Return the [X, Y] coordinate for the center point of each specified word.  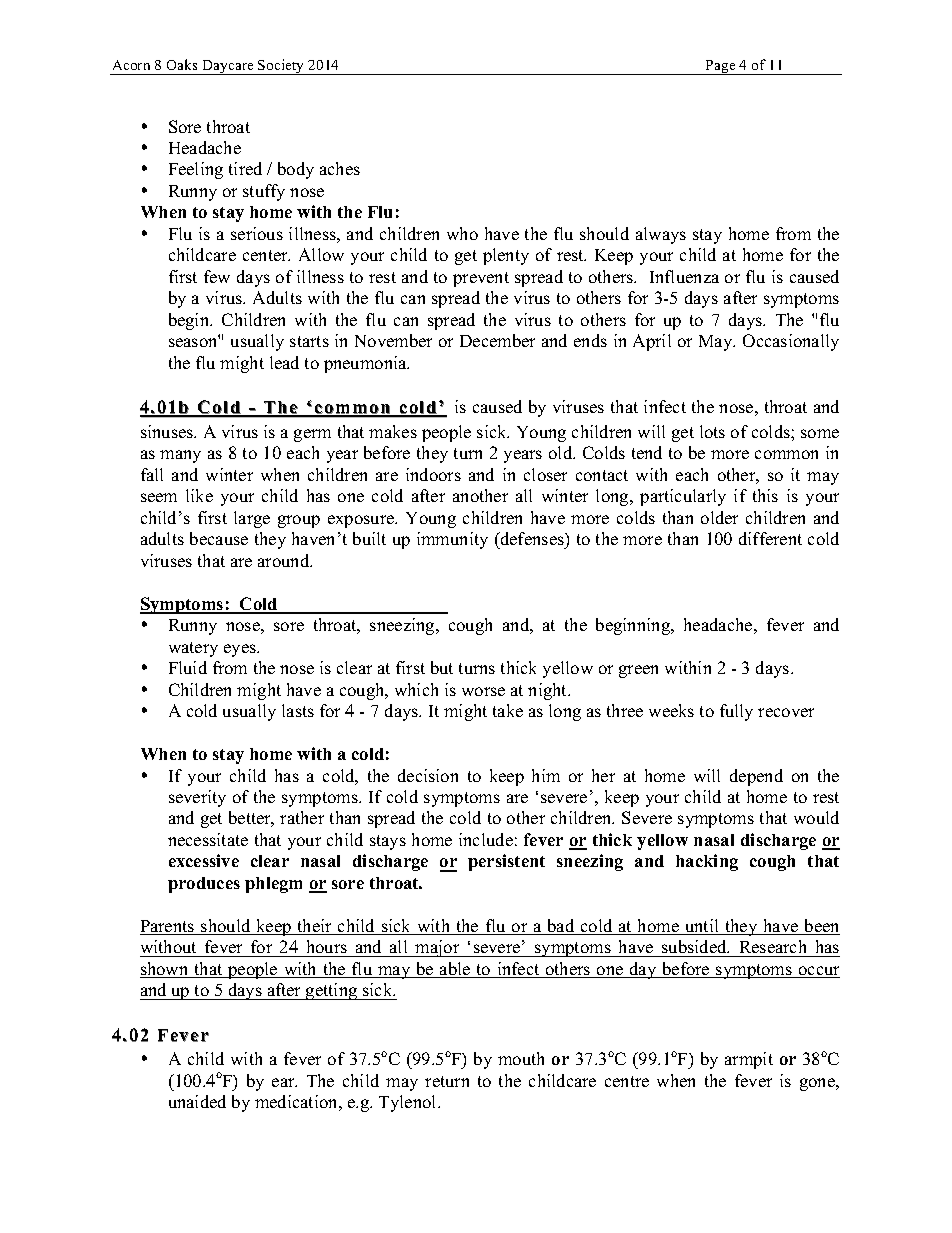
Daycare [228, 67]
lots [712, 431]
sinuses [168, 431]
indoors [433, 474]
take [508, 710]
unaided [197, 1101]
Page [721, 67]
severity [197, 798]
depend [756, 777]
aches [340, 168]
